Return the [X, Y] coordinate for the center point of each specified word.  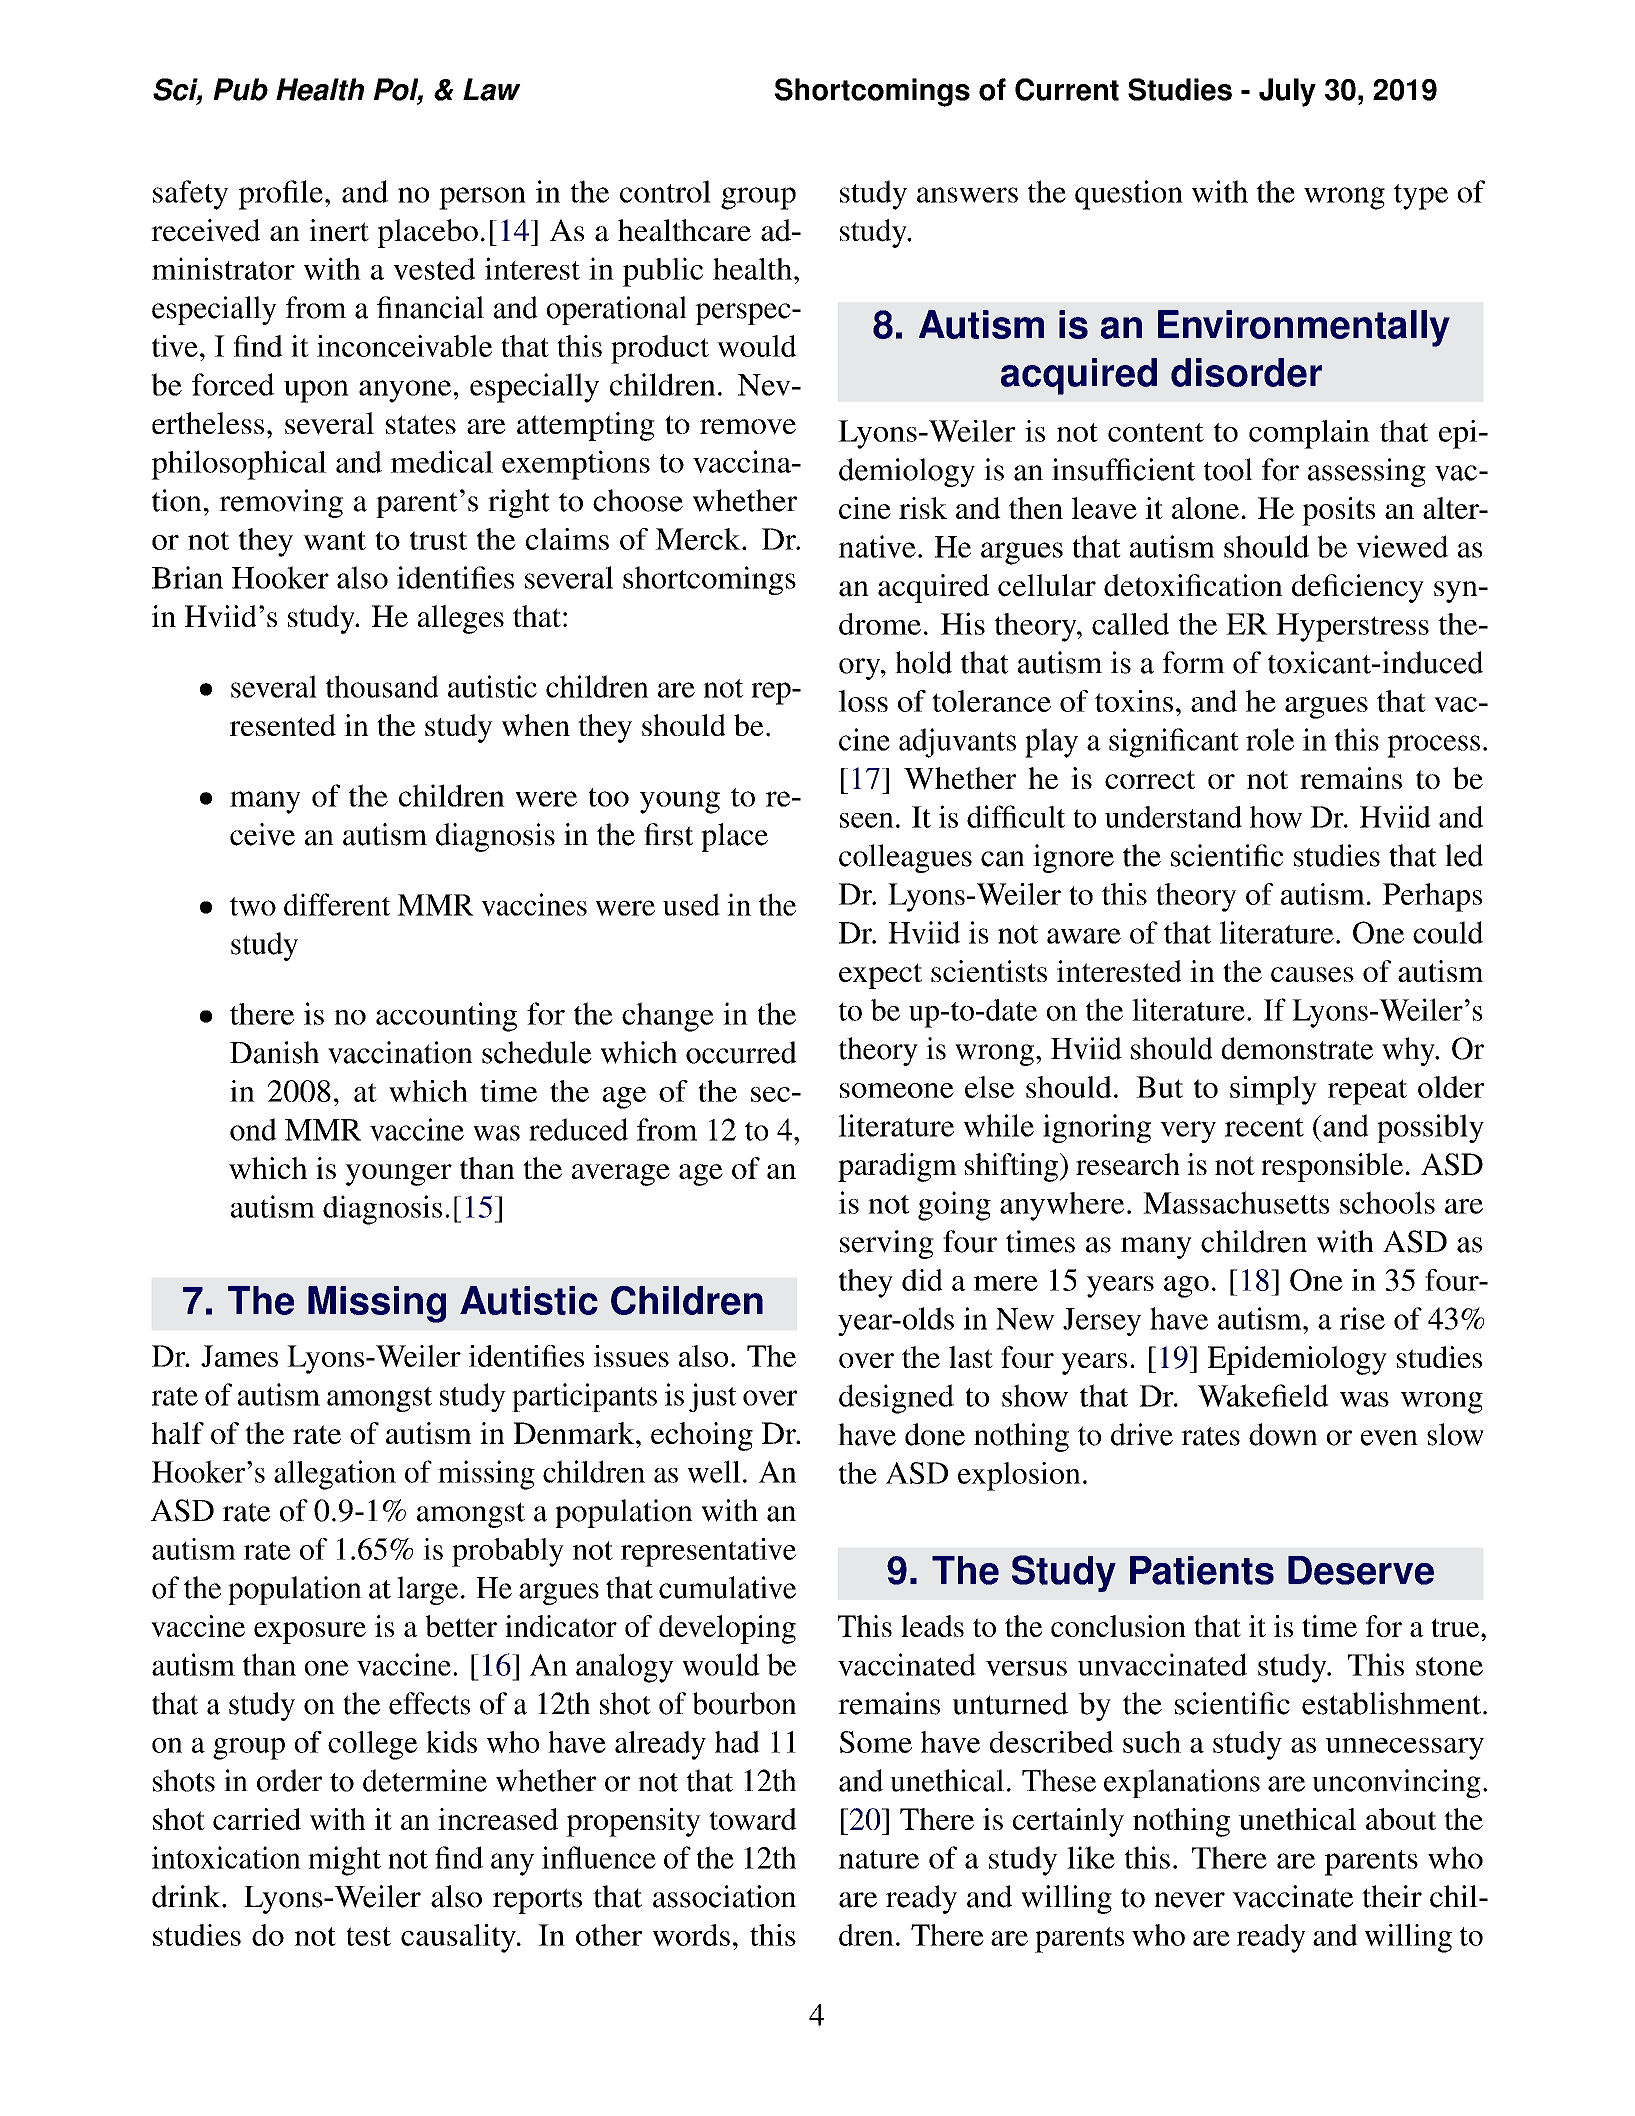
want [334, 540]
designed [896, 1399]
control [665, 191]
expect [880, 976]
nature [879, 1859]
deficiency [1358, 588]
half [178, 1433]
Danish [274, 1052]
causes [1312, 974]
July [1287, 92]
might [344, 1861]
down [1283, 1434]
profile [281, 195]
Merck [699, 539]
